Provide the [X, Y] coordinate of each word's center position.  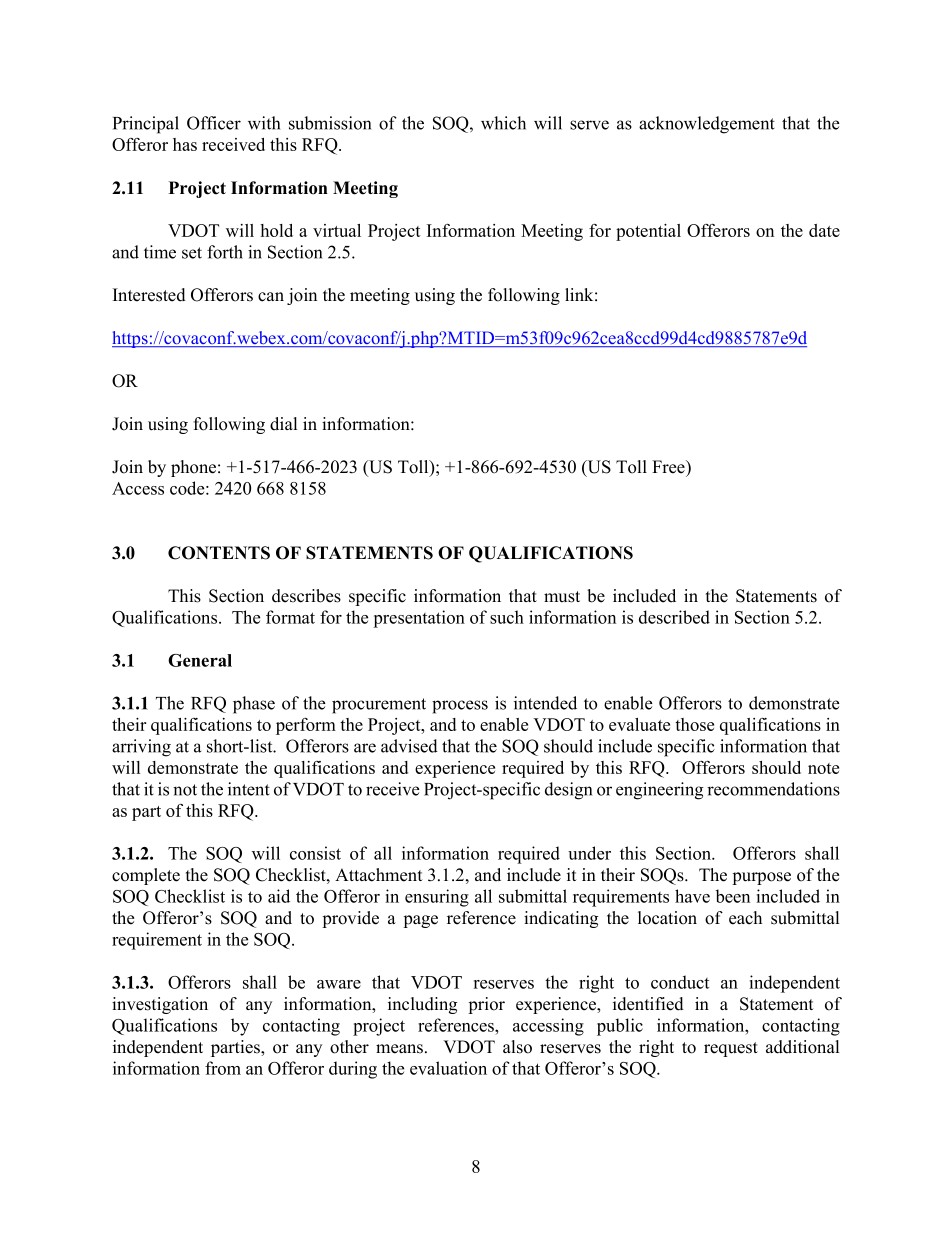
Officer [214, 123]
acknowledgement [707, 125]
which [503, 123]
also [517, 1047]
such [507, 617]
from [223, 1068]
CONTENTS [219, 553]
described [674, 617]
